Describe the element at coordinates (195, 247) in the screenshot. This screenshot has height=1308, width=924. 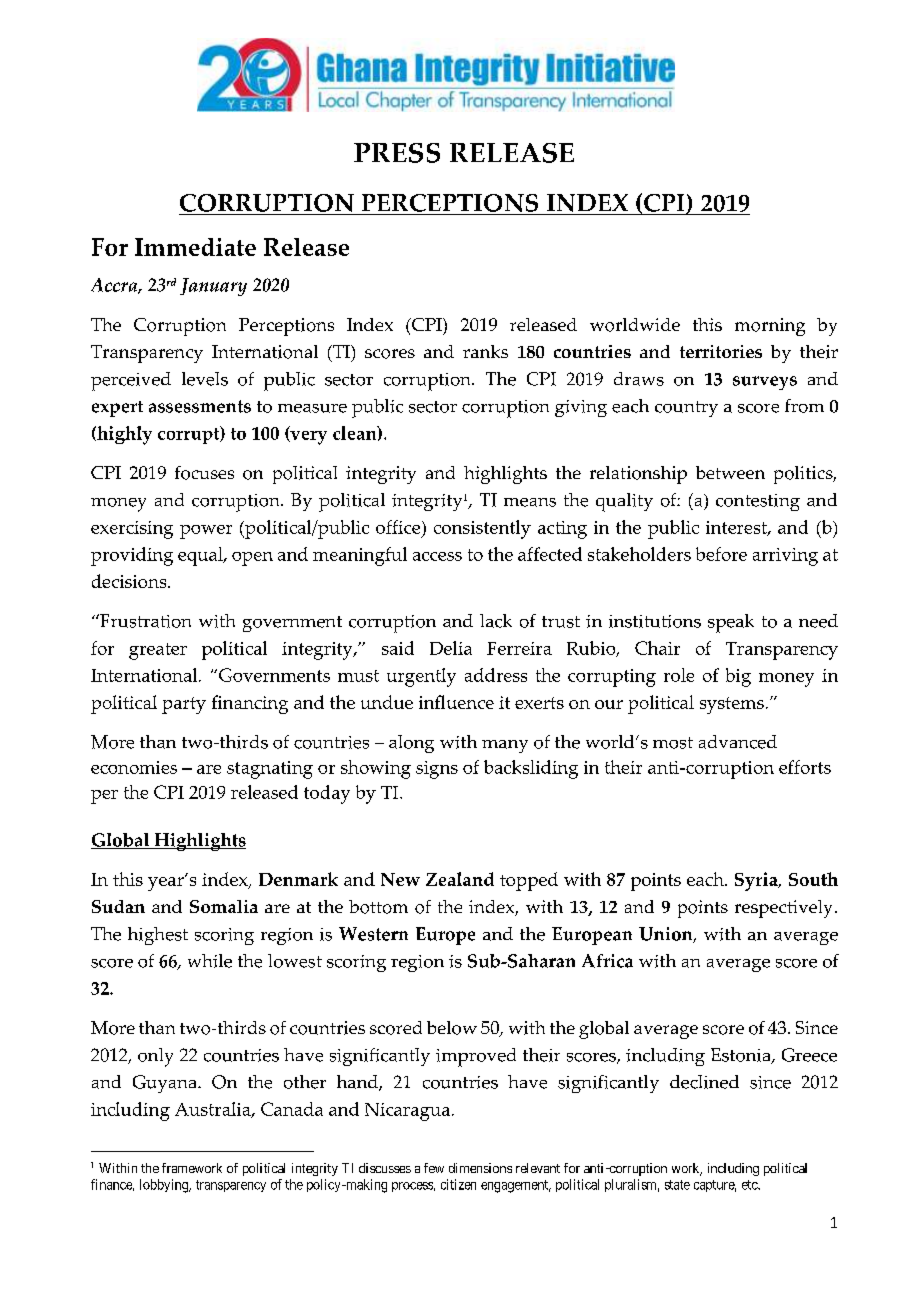
I see `Immediate` at that location.
